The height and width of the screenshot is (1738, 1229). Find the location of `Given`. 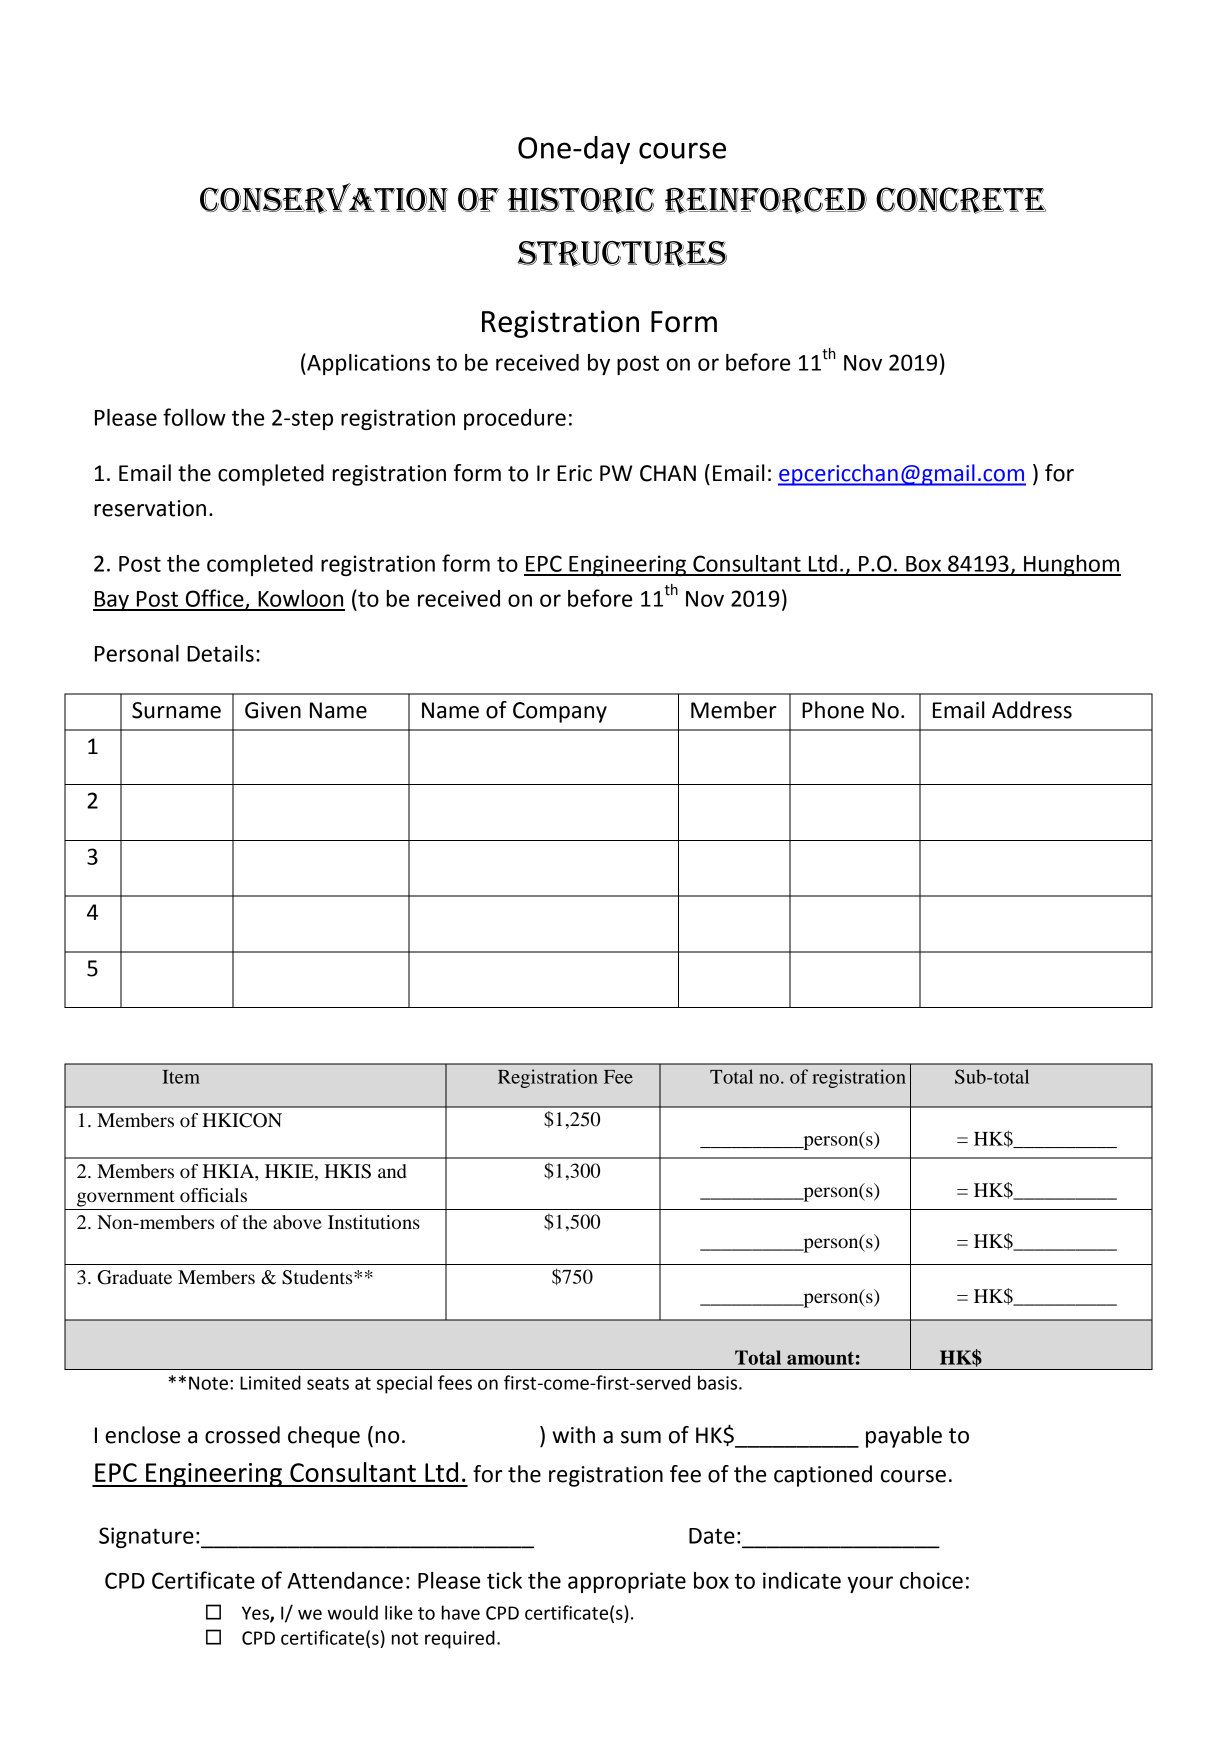

Given is located at coordinates (273, 710).
